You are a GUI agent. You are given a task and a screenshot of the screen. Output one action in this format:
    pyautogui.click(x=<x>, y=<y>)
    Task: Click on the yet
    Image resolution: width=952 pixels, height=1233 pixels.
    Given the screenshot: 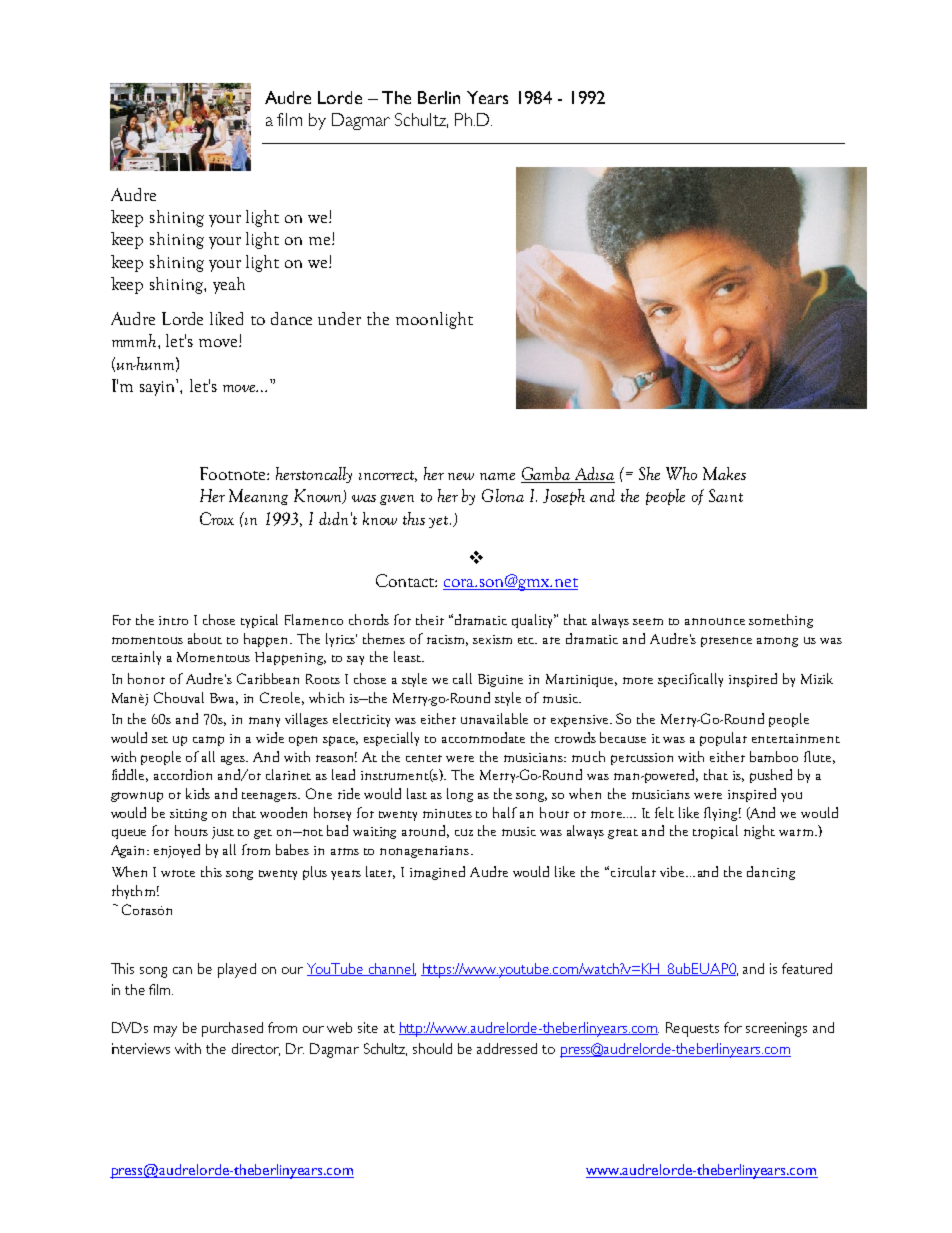 What is the action you would take?
    pyautogui.click(x=440, y=522)
